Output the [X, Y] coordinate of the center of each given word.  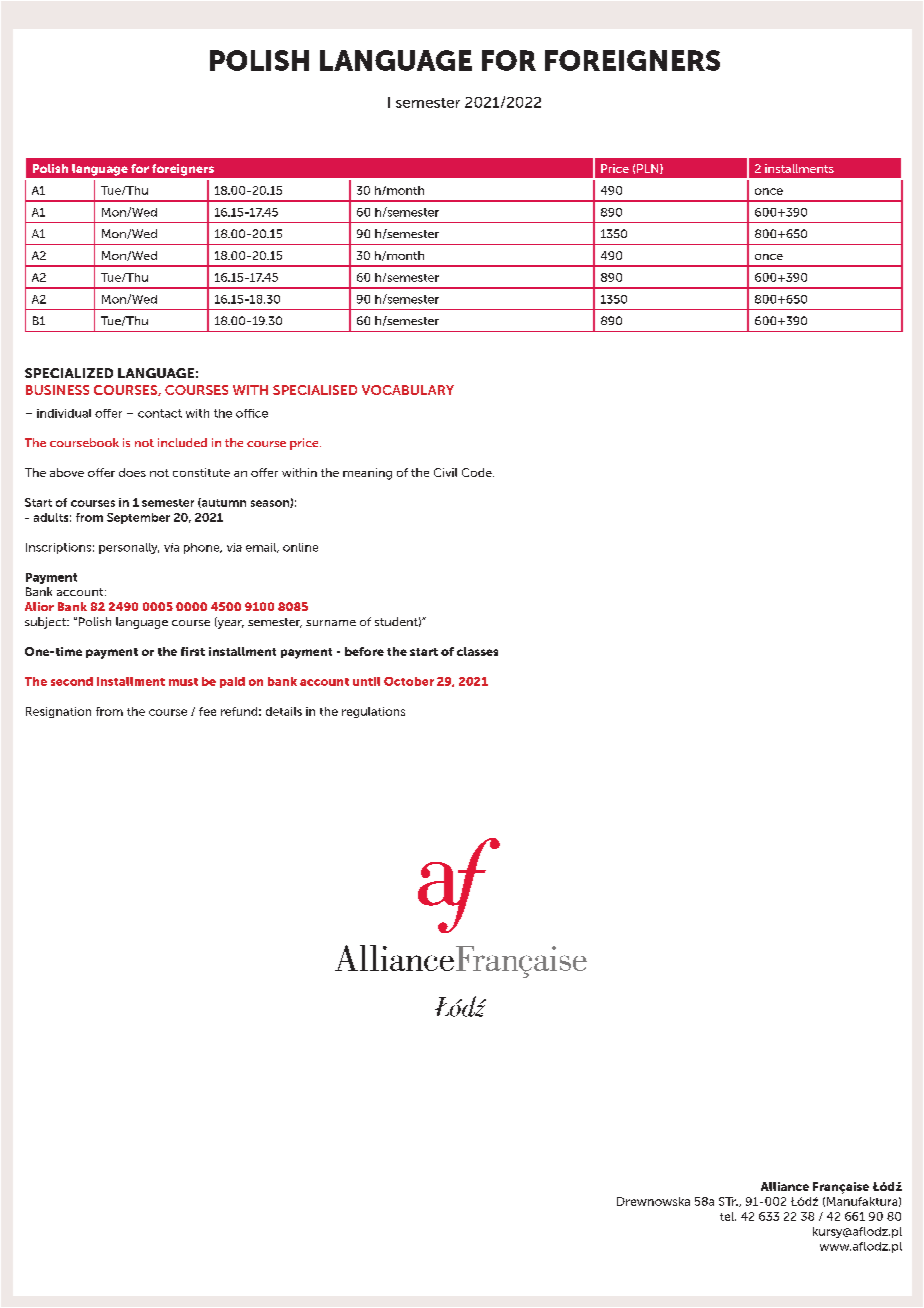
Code [478, 472]
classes [477, 651]
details [284, 711]
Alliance [785, 1186]
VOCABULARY [408, 390]
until [366, 681]
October [409, 681]
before [364, 651]
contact [160, 413]
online [300, 547]
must [183, 682]
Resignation [58, 712]
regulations [373, 712]
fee [207, 711]
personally [129, 548]
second [72, 681]
